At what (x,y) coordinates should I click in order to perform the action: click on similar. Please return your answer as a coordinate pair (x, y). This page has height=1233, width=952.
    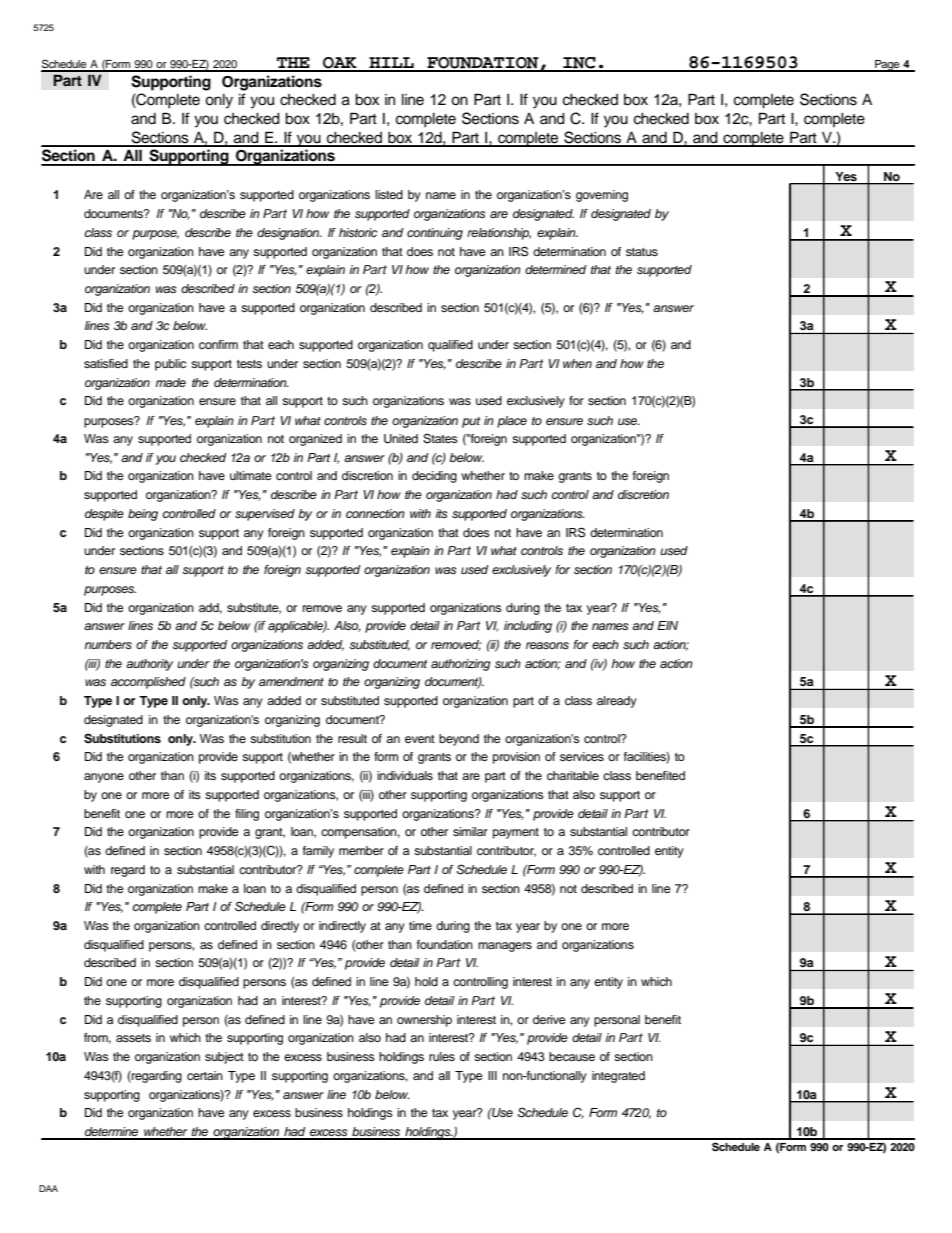
    Looking at the image, I should click on (470, 831).
